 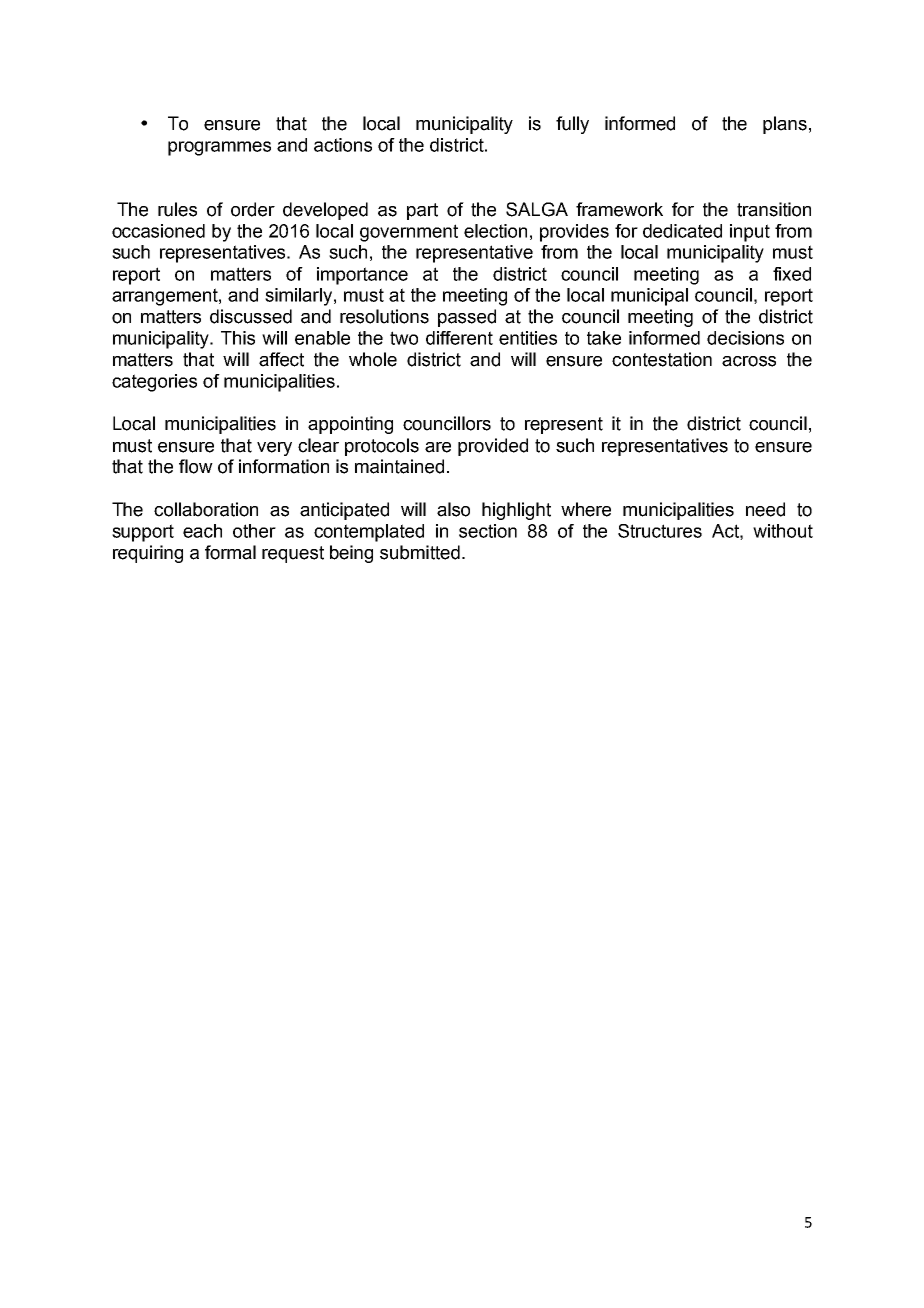 I want to click on formal, so click(x=230, y=552).
